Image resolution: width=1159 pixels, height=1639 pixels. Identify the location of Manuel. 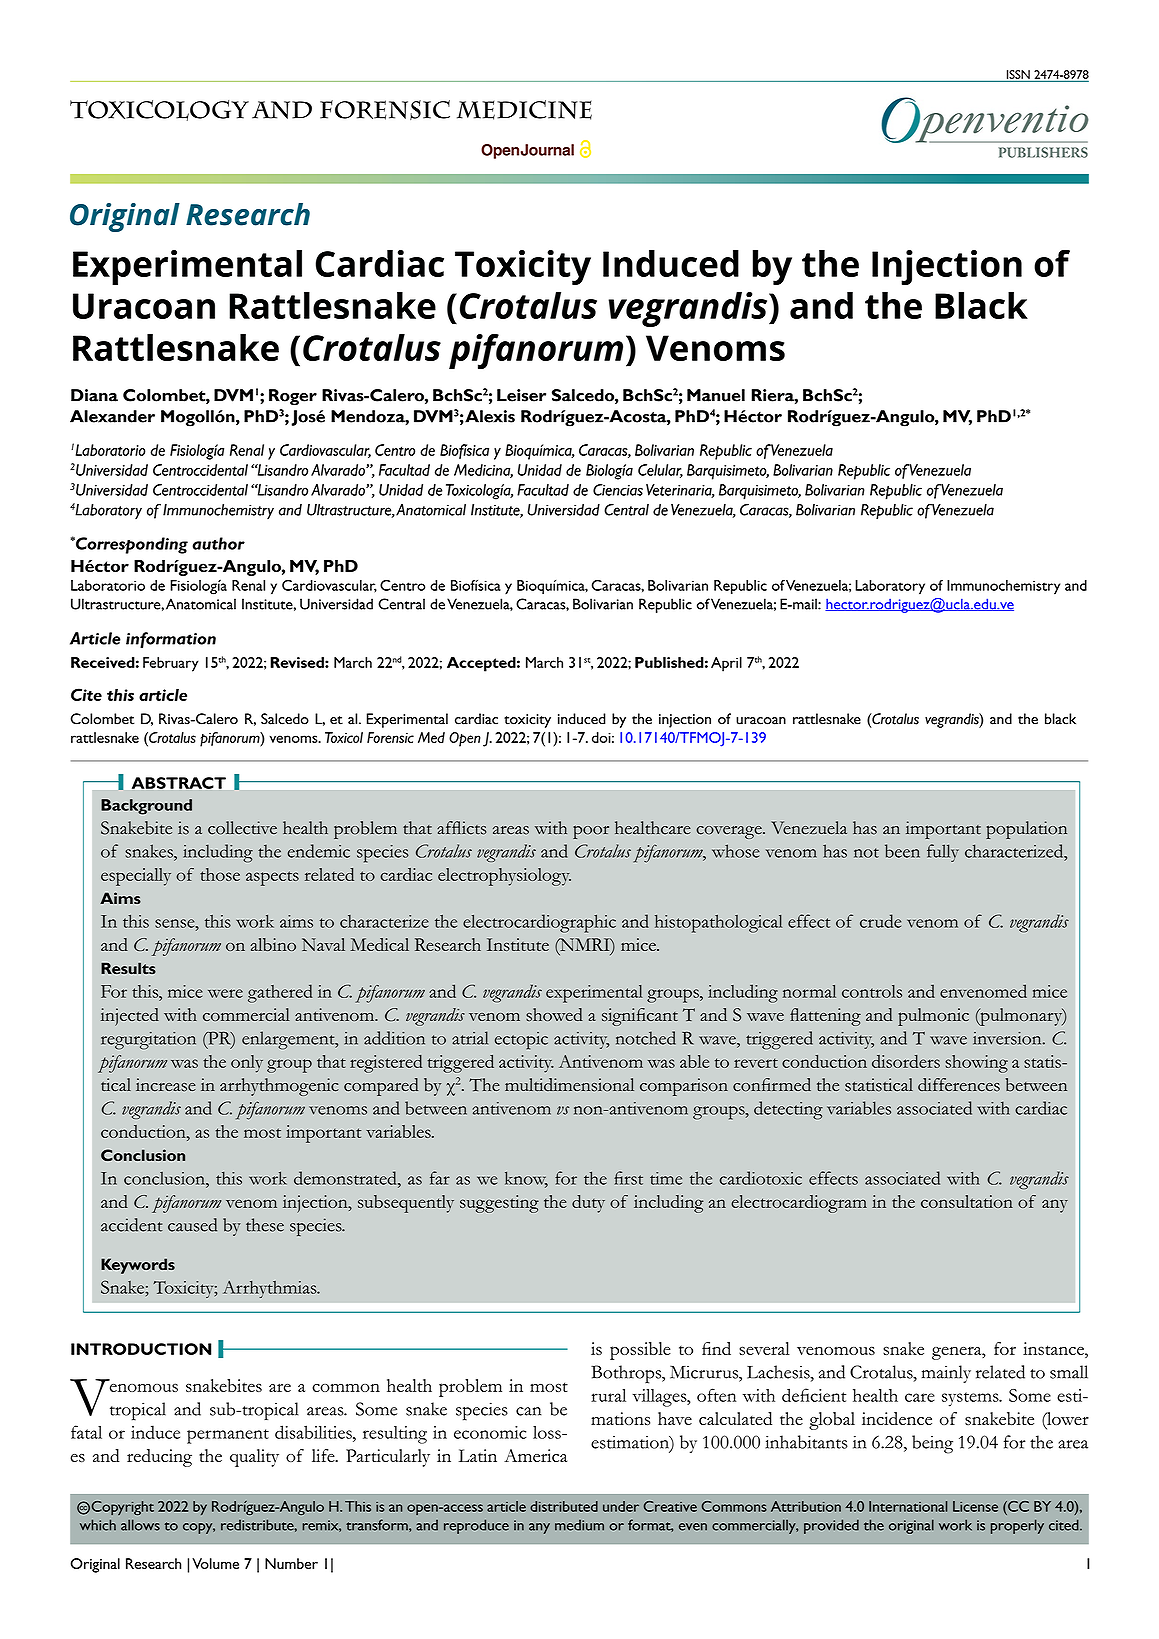
(716, 395).
